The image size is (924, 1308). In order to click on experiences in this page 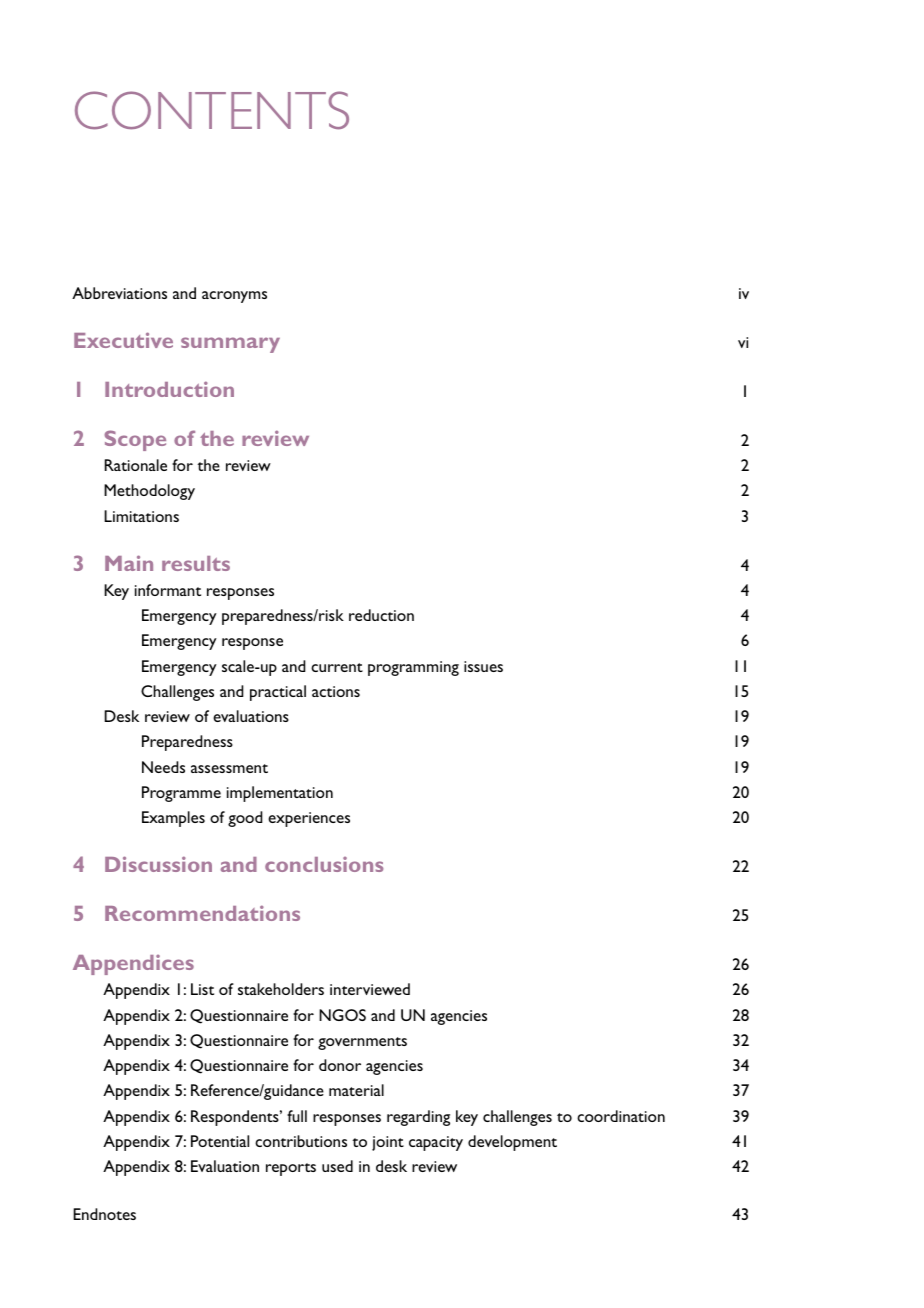, I will do `click(309, 819)`.
